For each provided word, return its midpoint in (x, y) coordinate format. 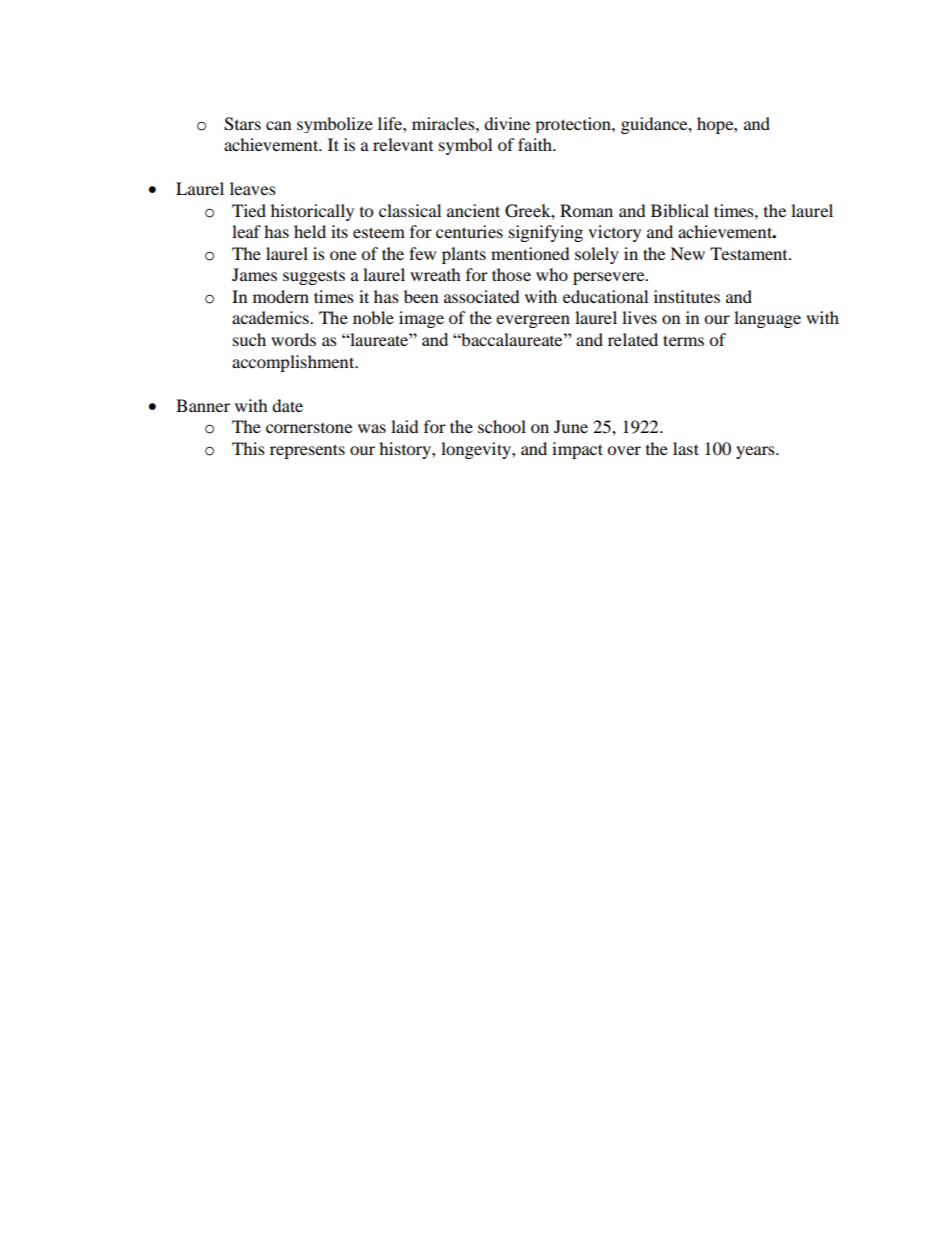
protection (574, 125)
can (278, 125)
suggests (314, 277)
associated (482, 296)
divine (507, 123)
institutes (687, 296)
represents (307, 451)
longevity (477, 450)
